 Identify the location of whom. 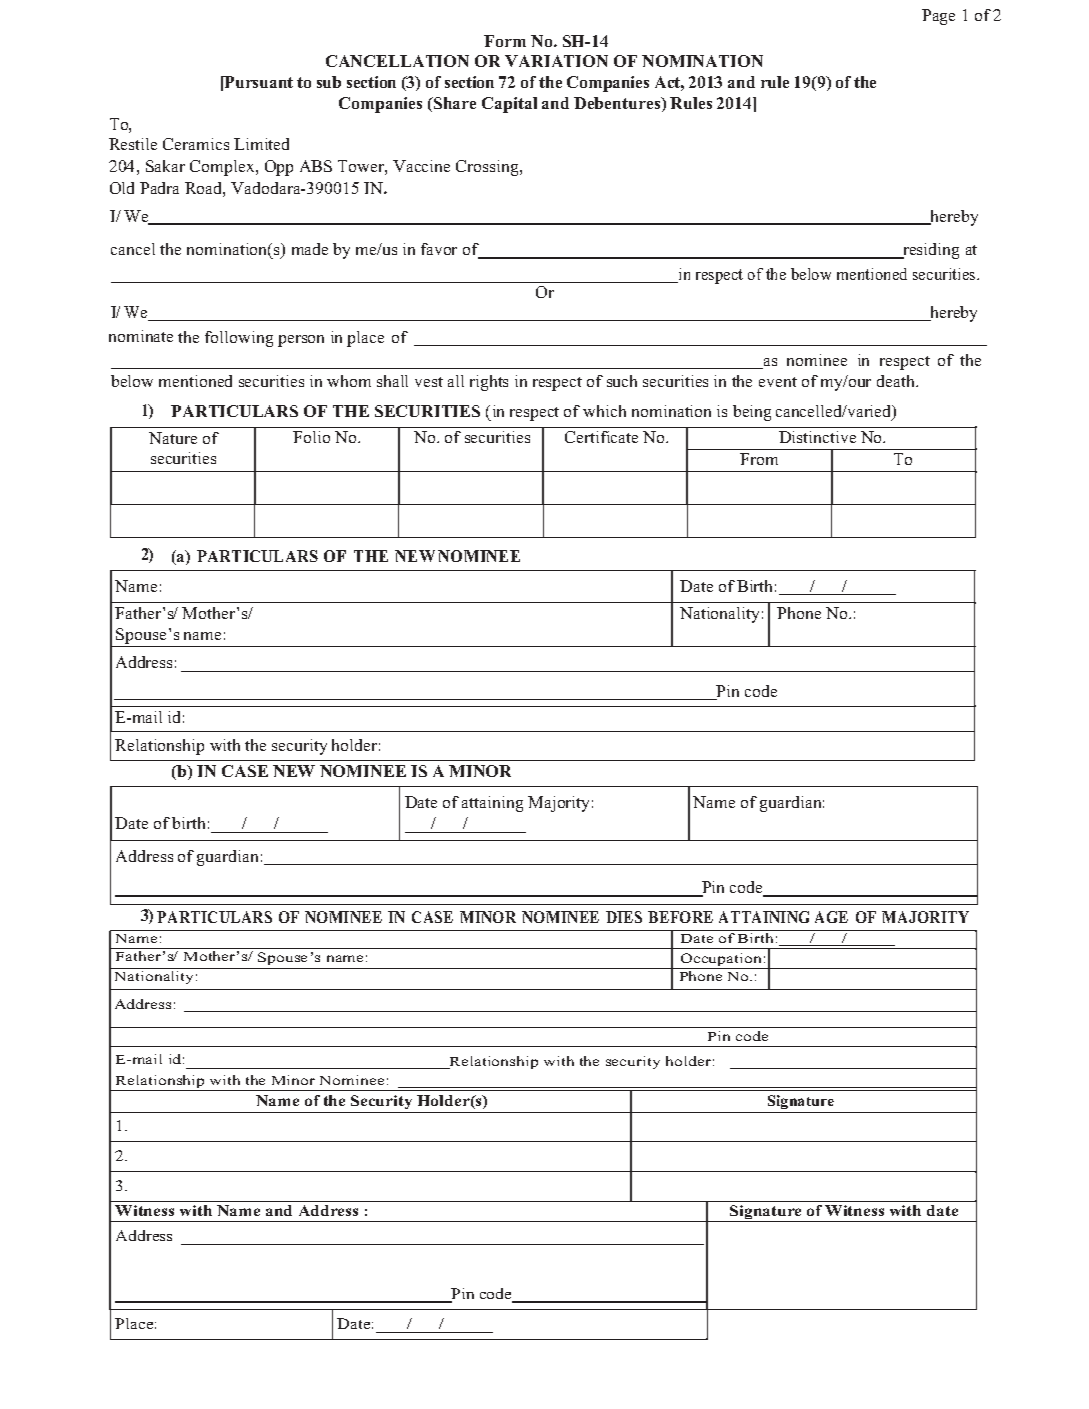
(349, 381).
